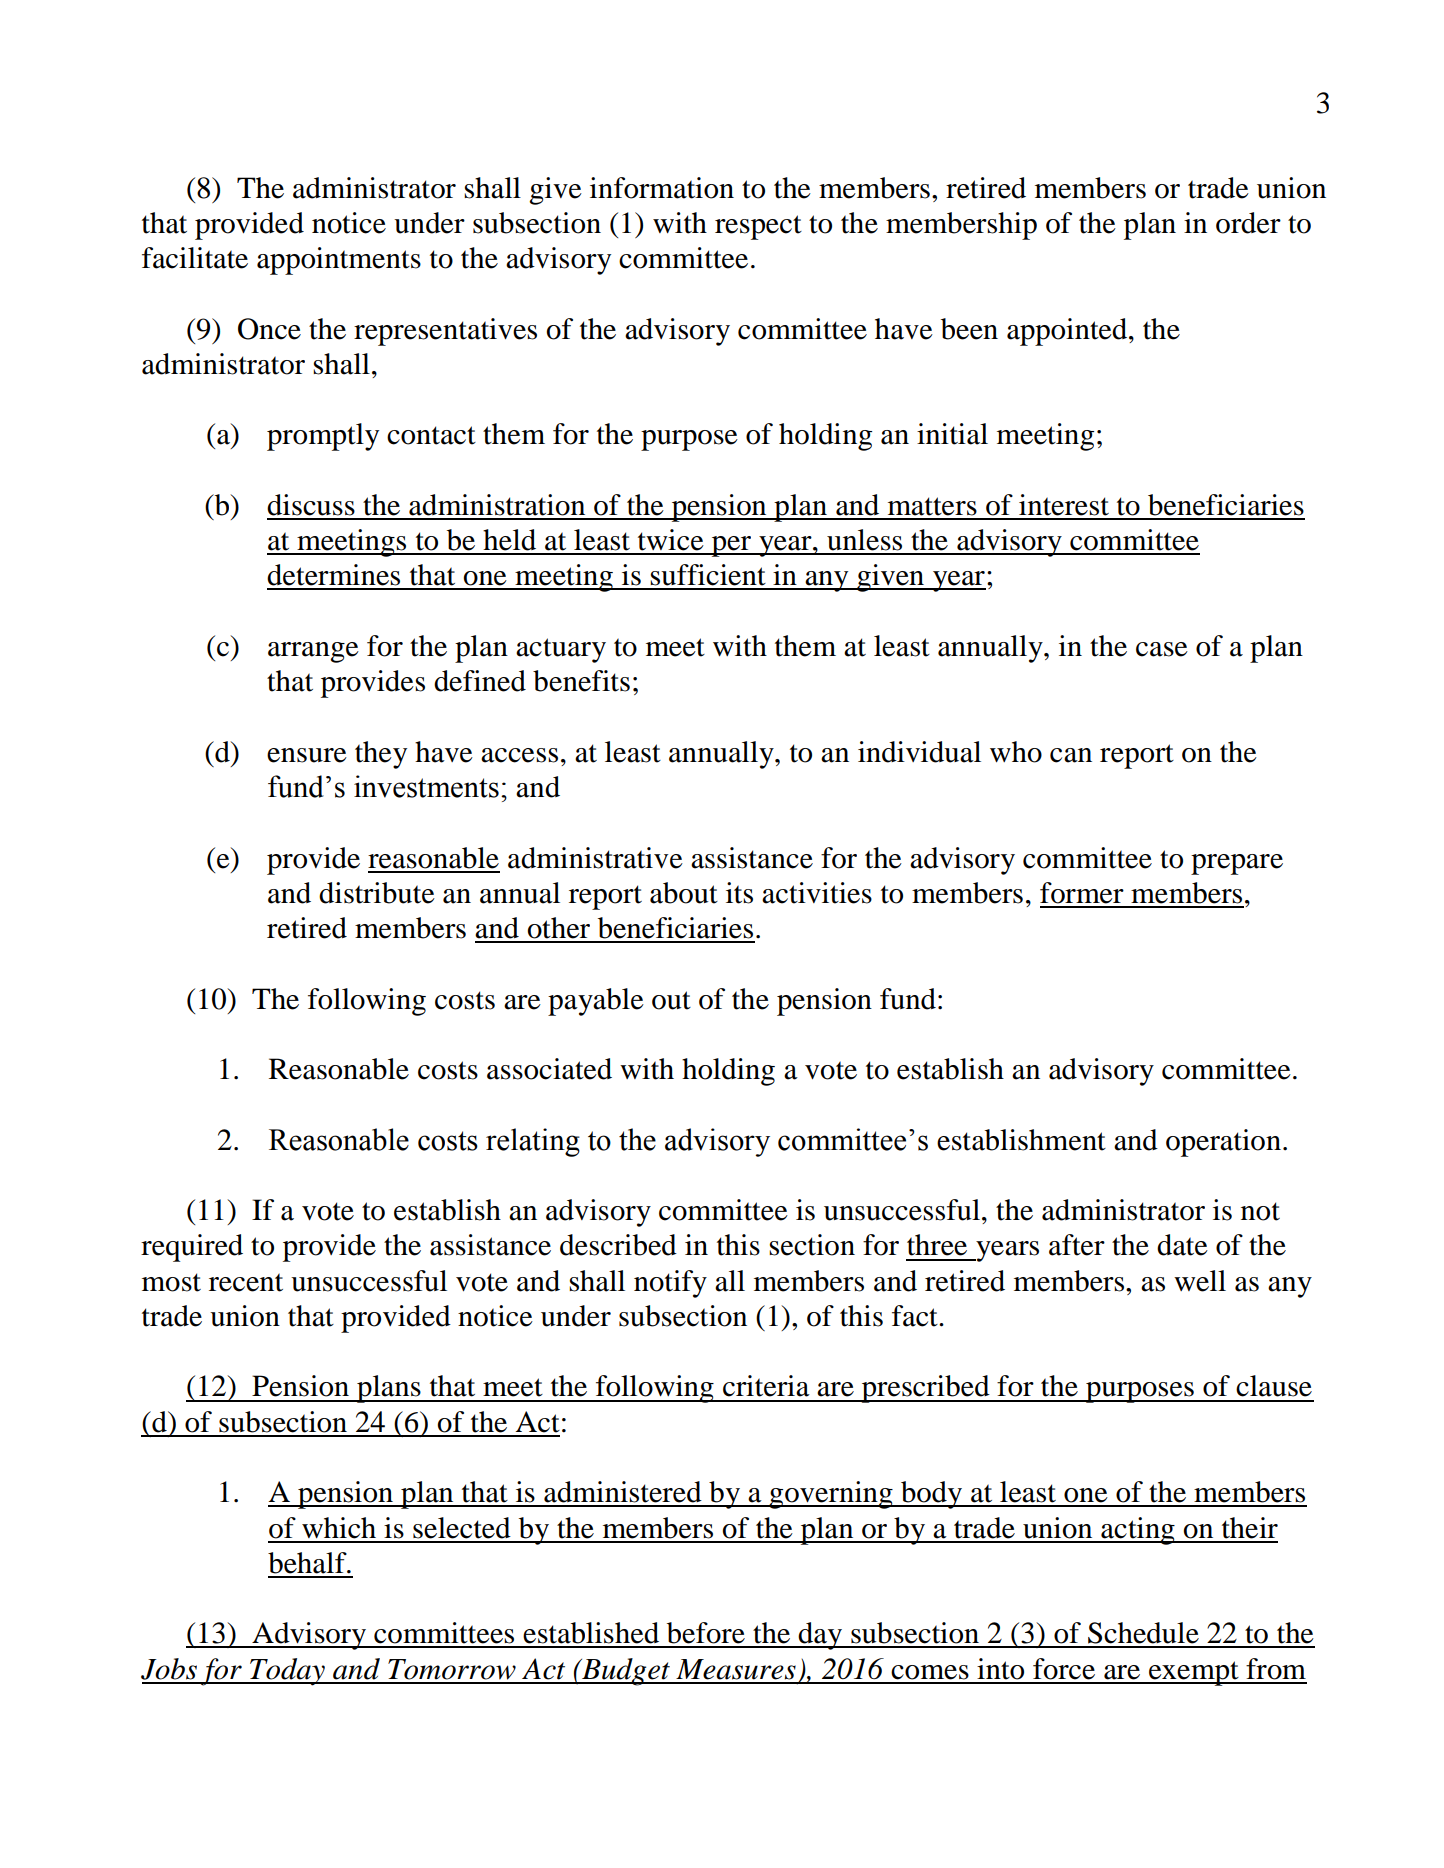  I want to click on promptly, so click(323, 437).
